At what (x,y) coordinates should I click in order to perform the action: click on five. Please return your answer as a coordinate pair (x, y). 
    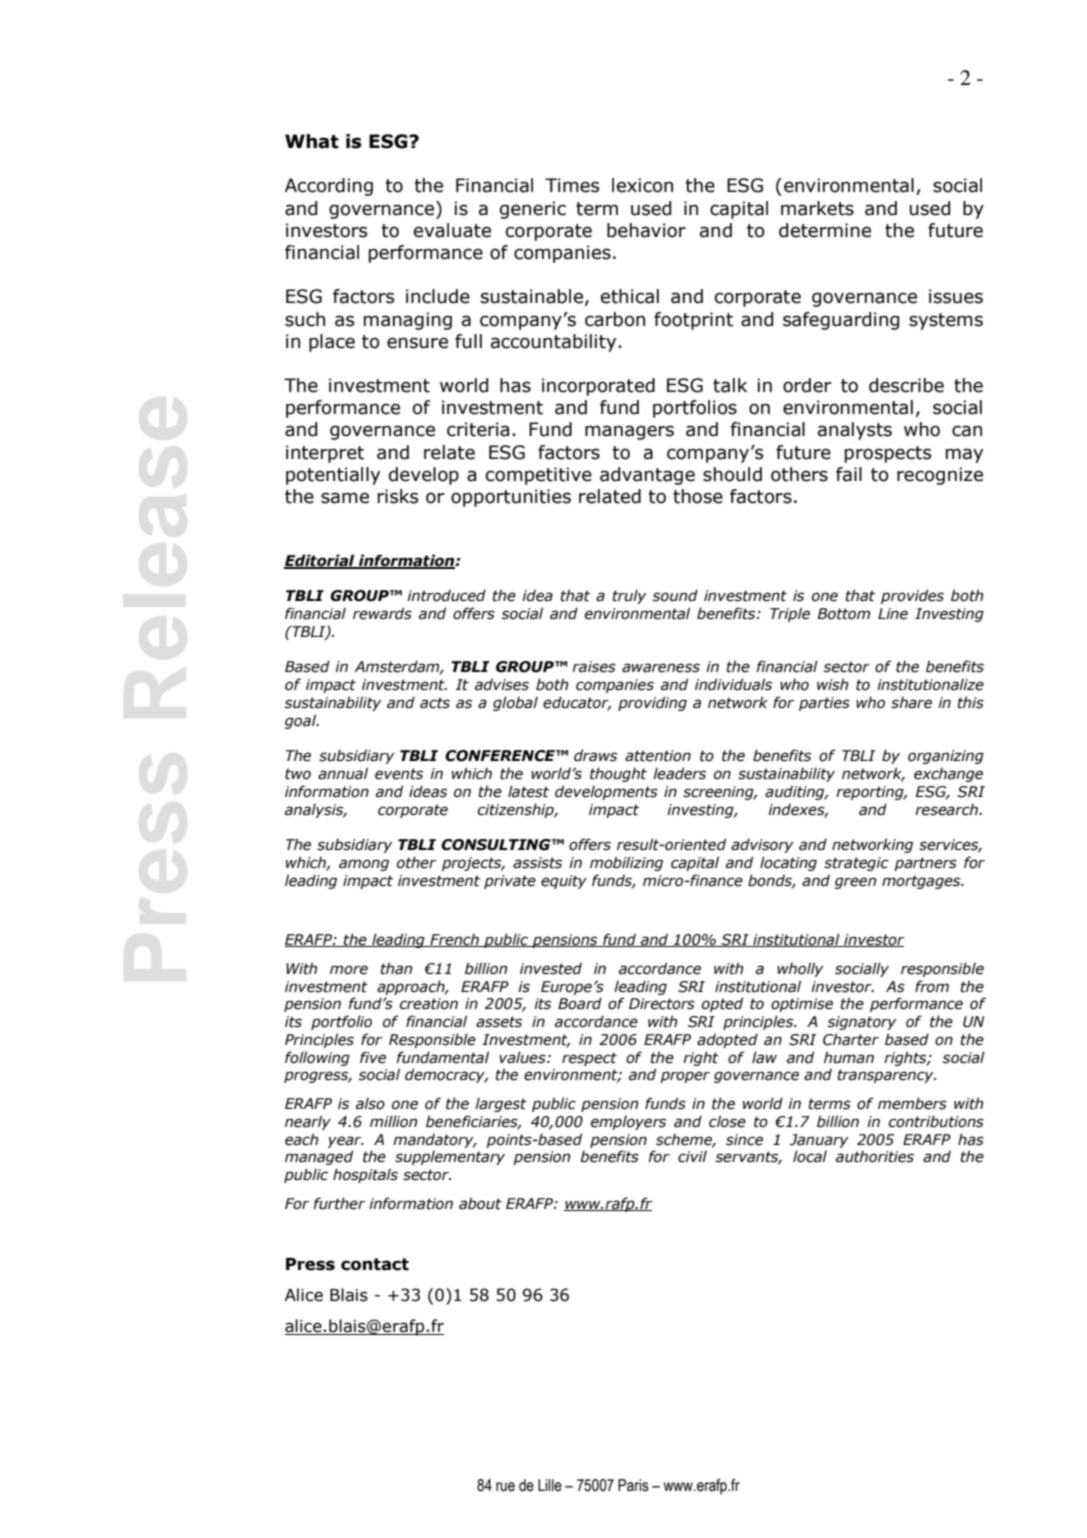
    Looking at the image, I should click on (373, 1057).
